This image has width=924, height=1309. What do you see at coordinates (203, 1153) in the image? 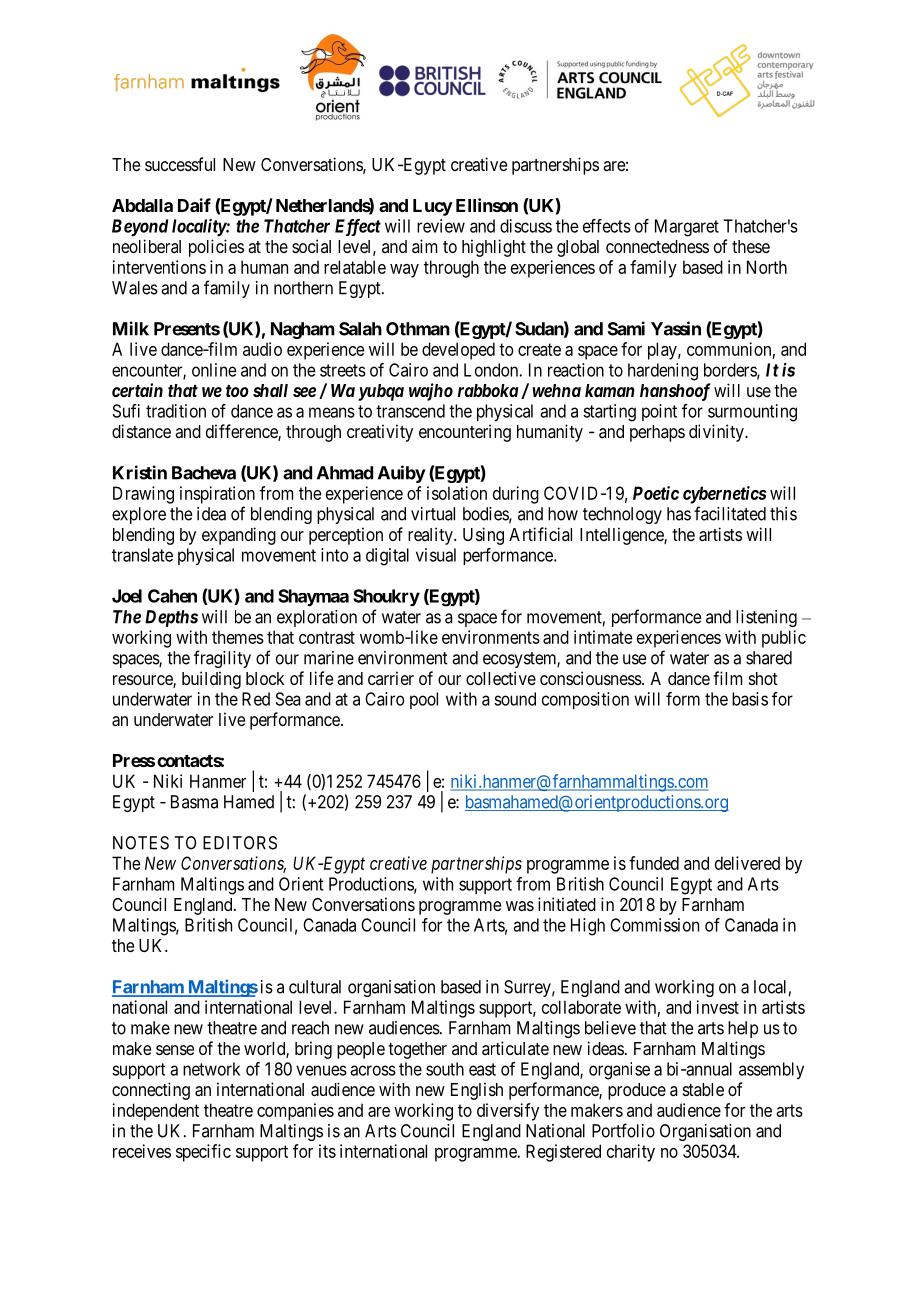
I see `specific` at bounding box center [203, 1153].
